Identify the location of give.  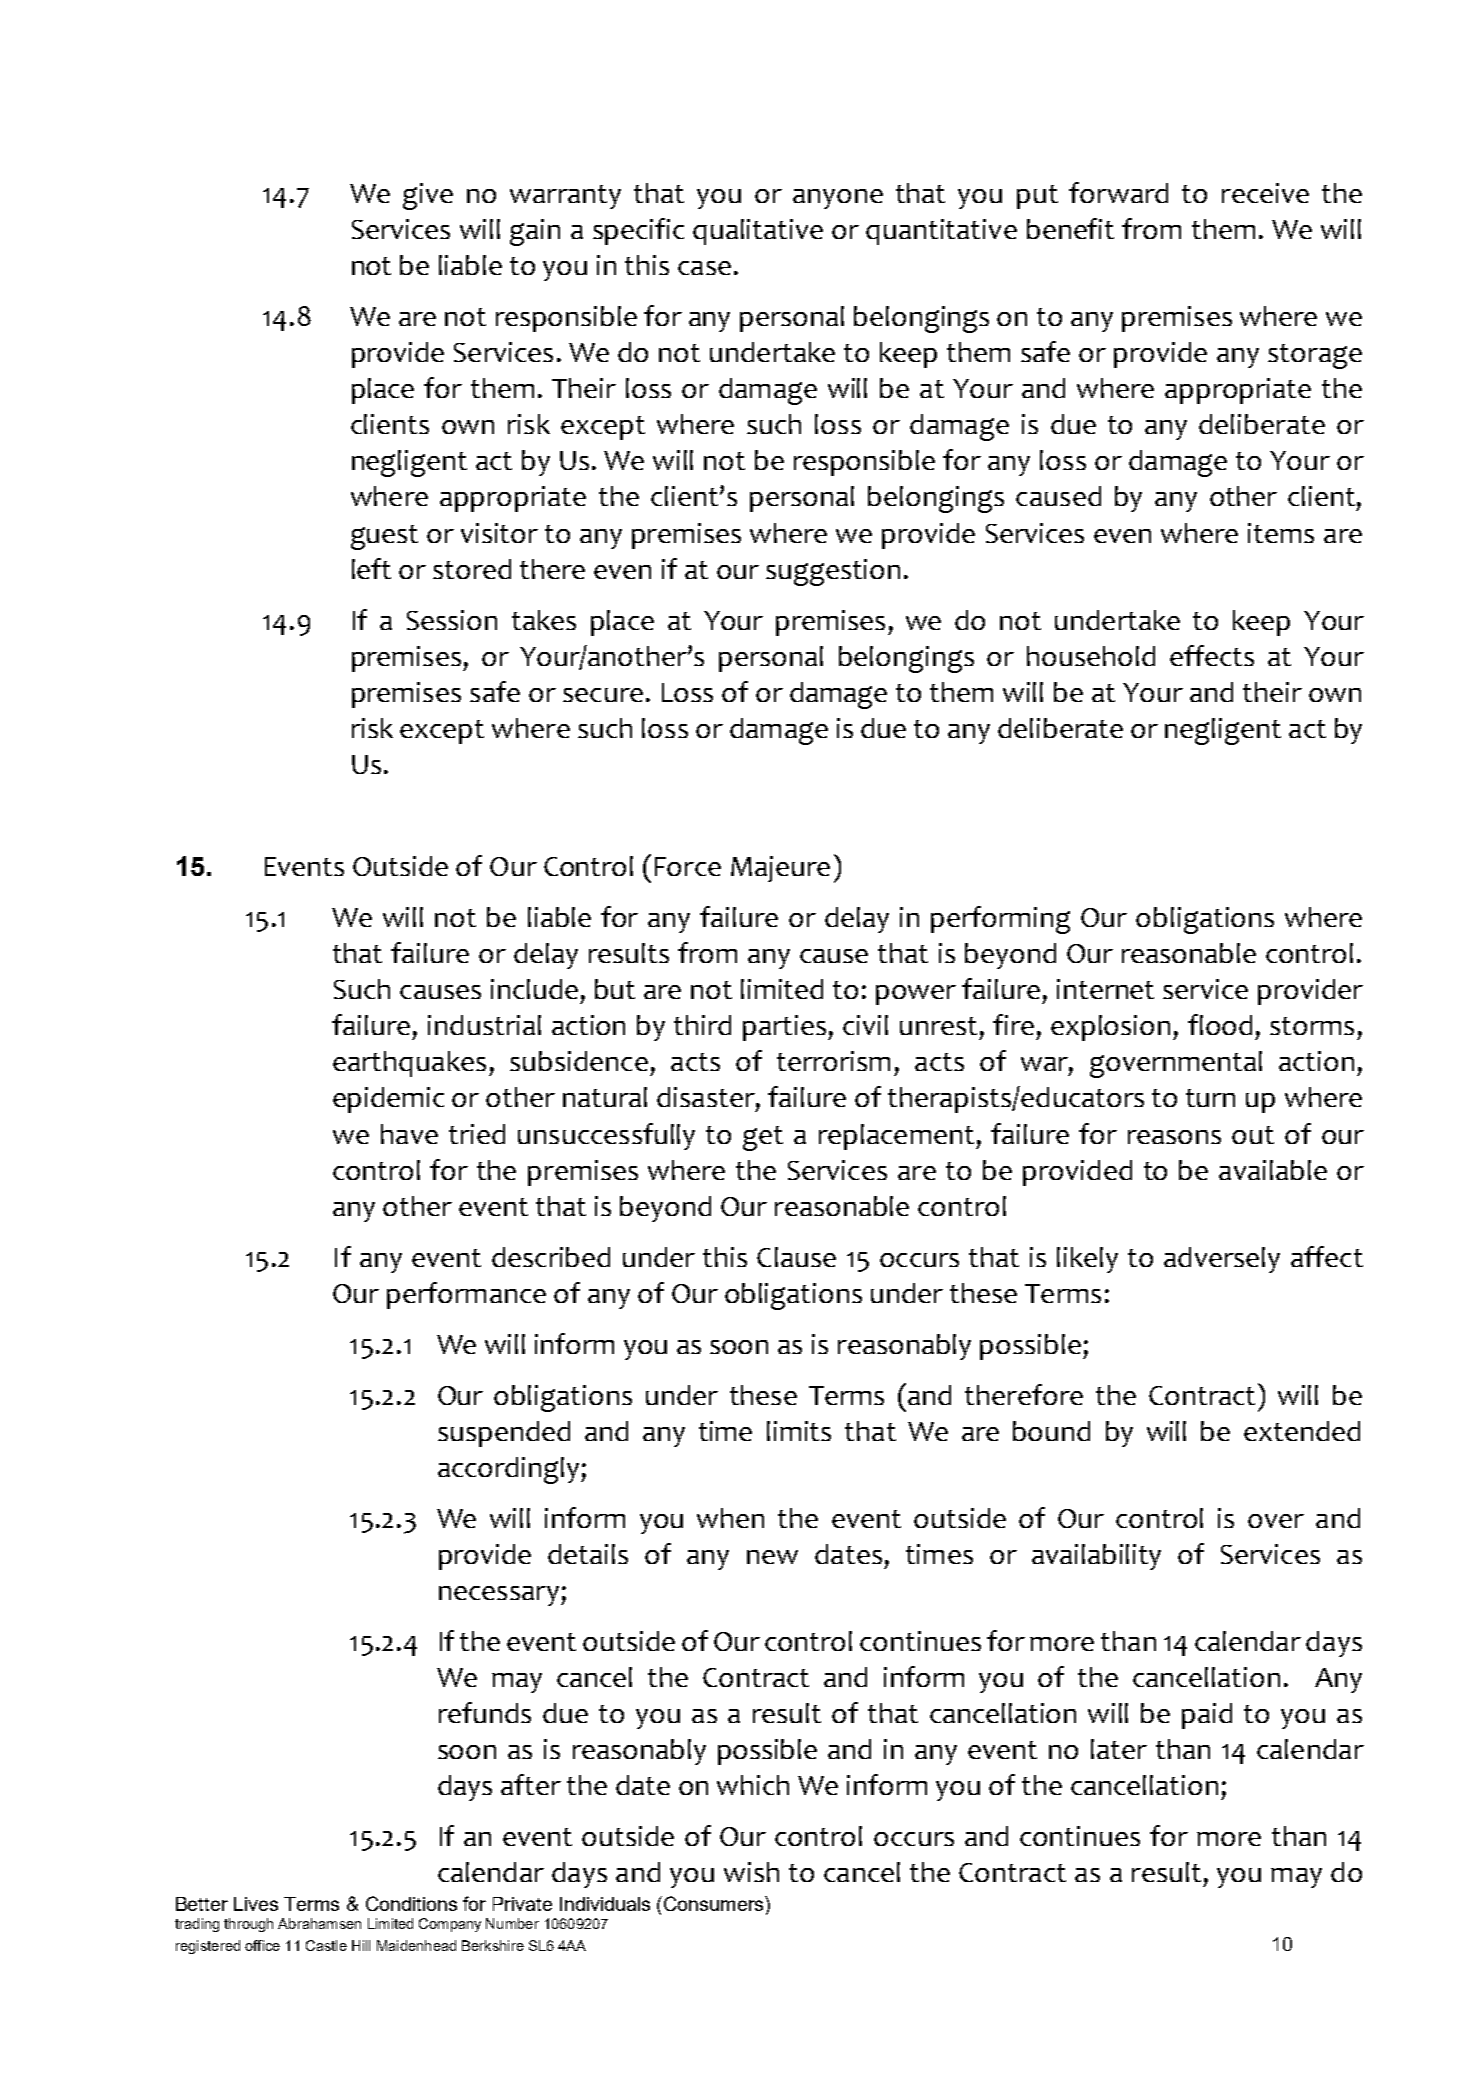
(428, 196).
